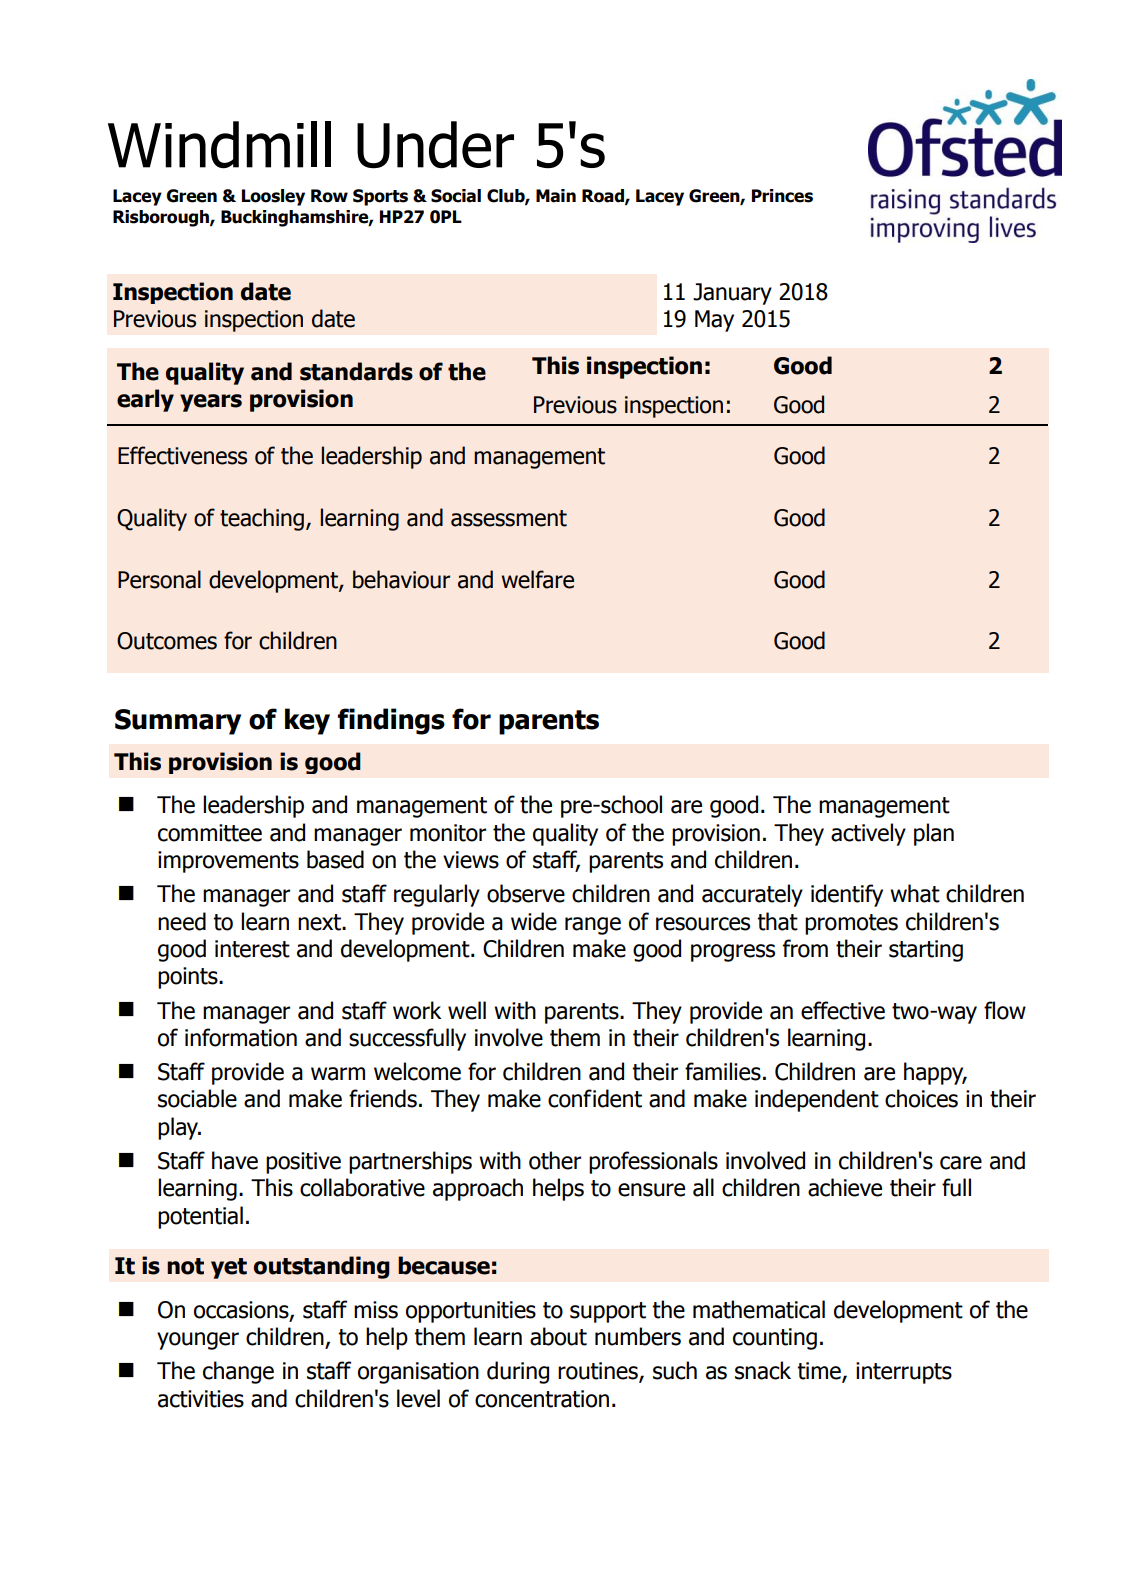 The width and height of the page is (1125, 1590). Describe the element at coordinates (556, 196) in the page. I see `Main` at that location.
